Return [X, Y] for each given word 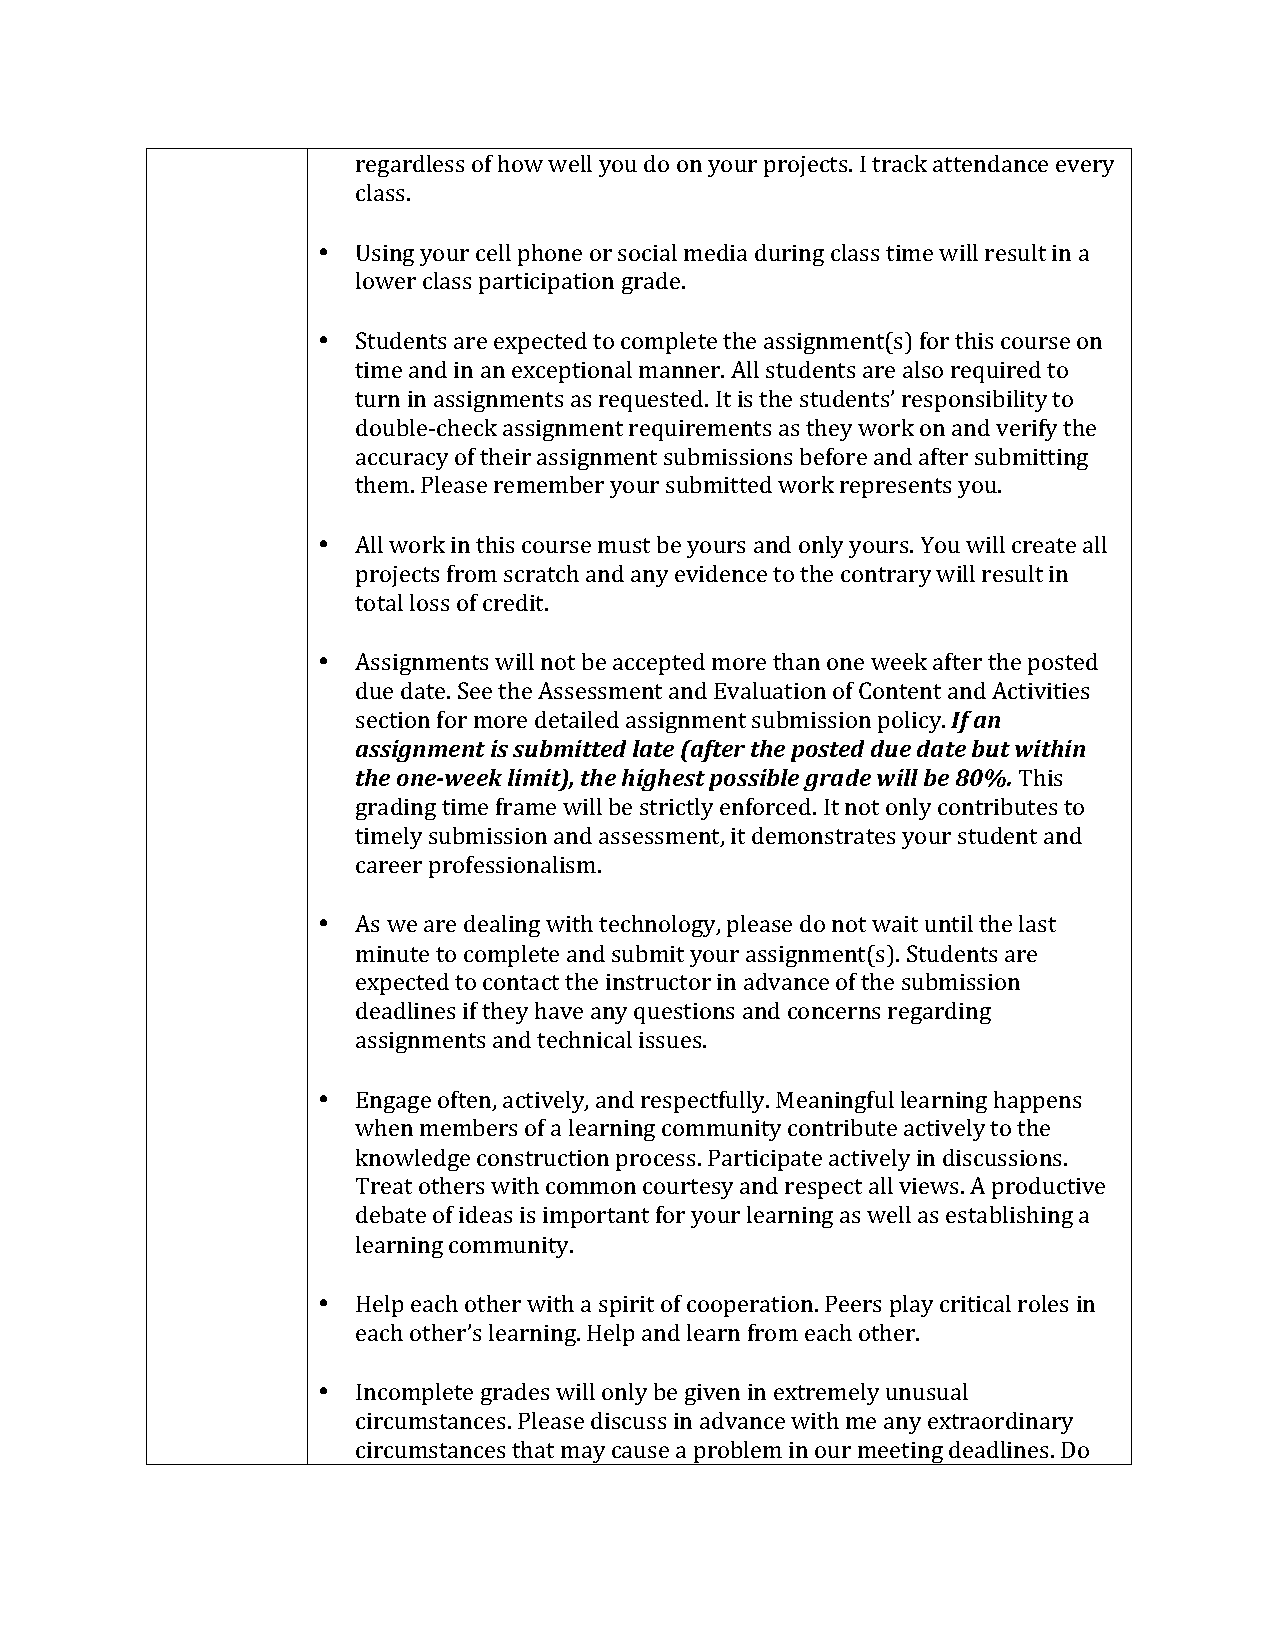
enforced [767, 806]
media [715, 252]
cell [493, 252]
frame [526, 806]
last [1037, 923]
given [712, 1394]
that [533, 1449]
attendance [990, 163]
